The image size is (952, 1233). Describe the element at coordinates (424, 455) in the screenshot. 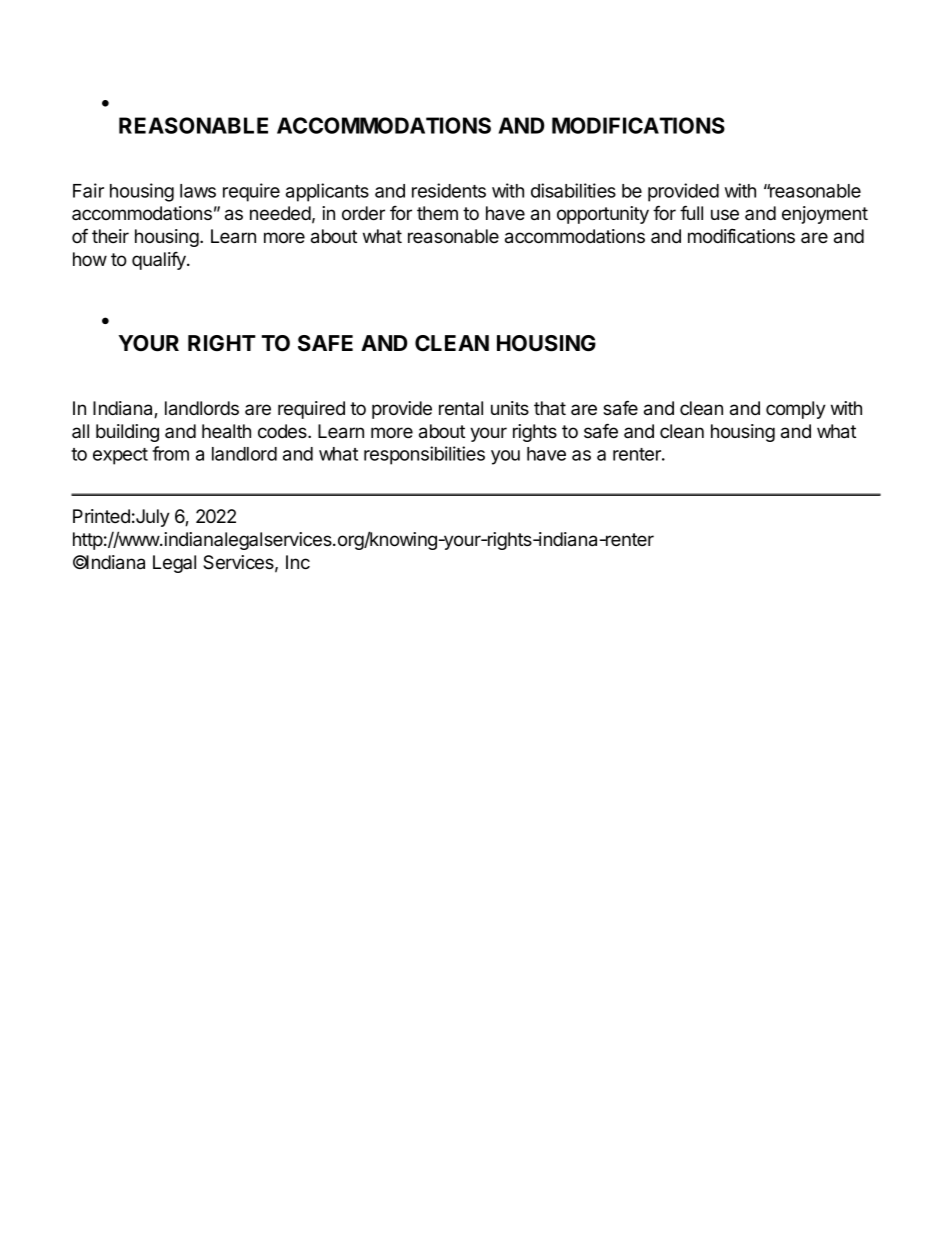

I see `responsibilities` at that location.
